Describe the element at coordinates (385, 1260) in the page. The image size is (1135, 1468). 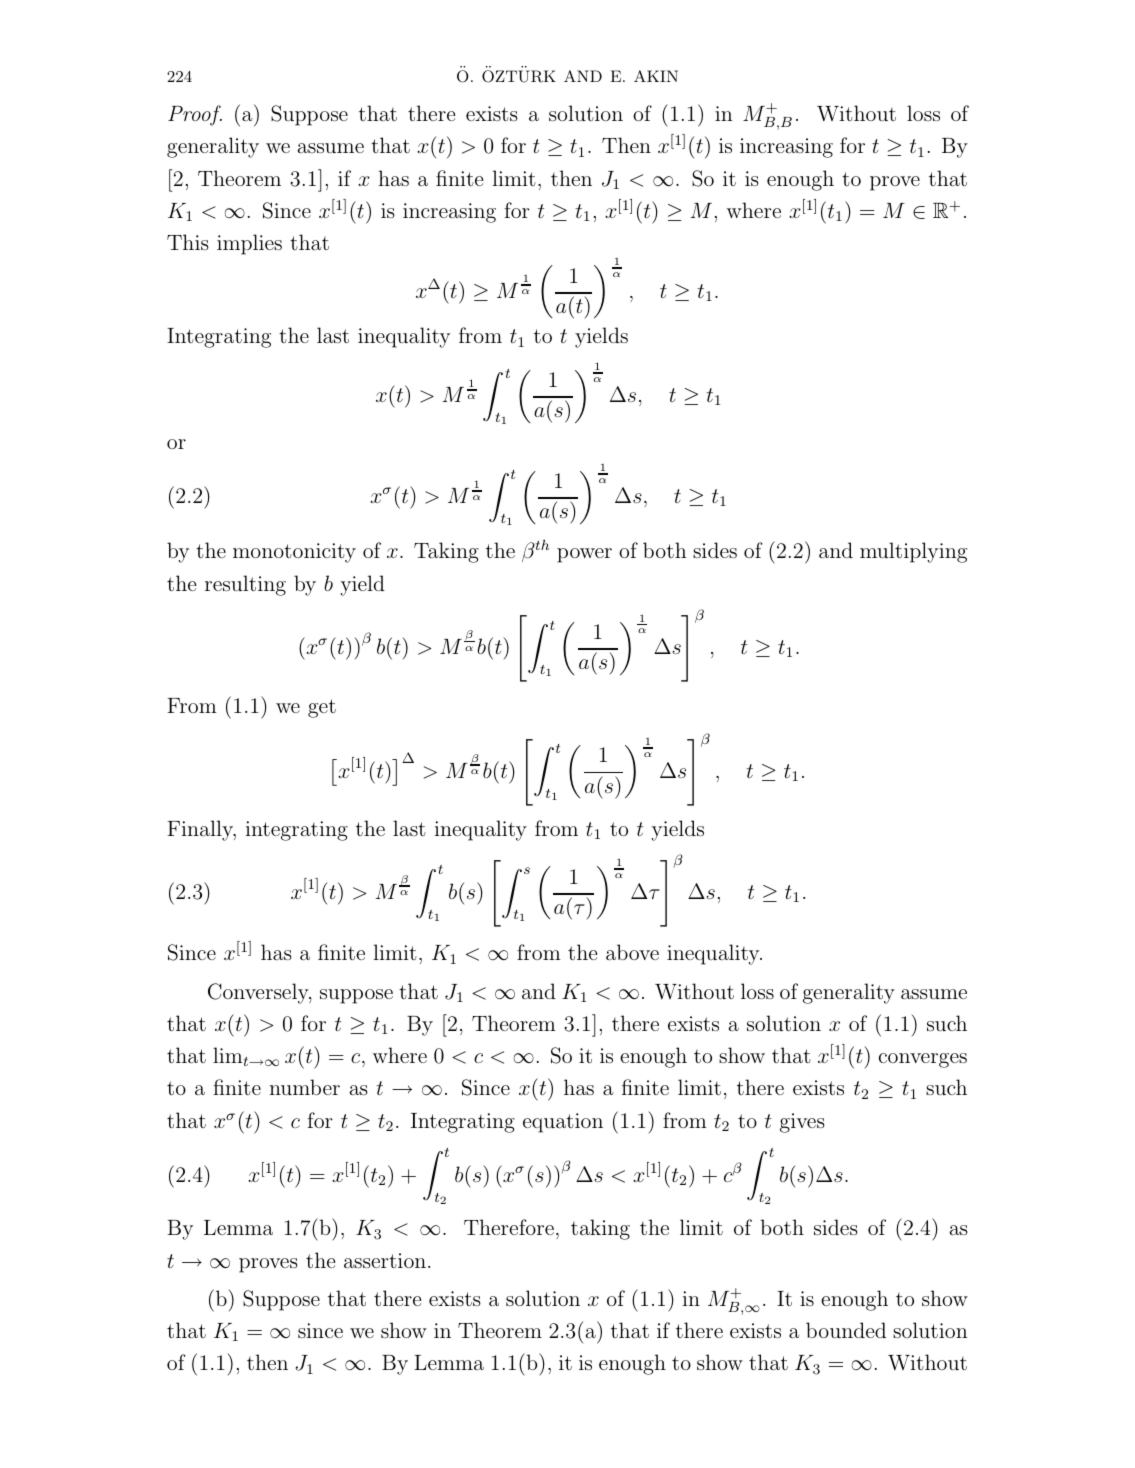
I see `assertion` at that location.
